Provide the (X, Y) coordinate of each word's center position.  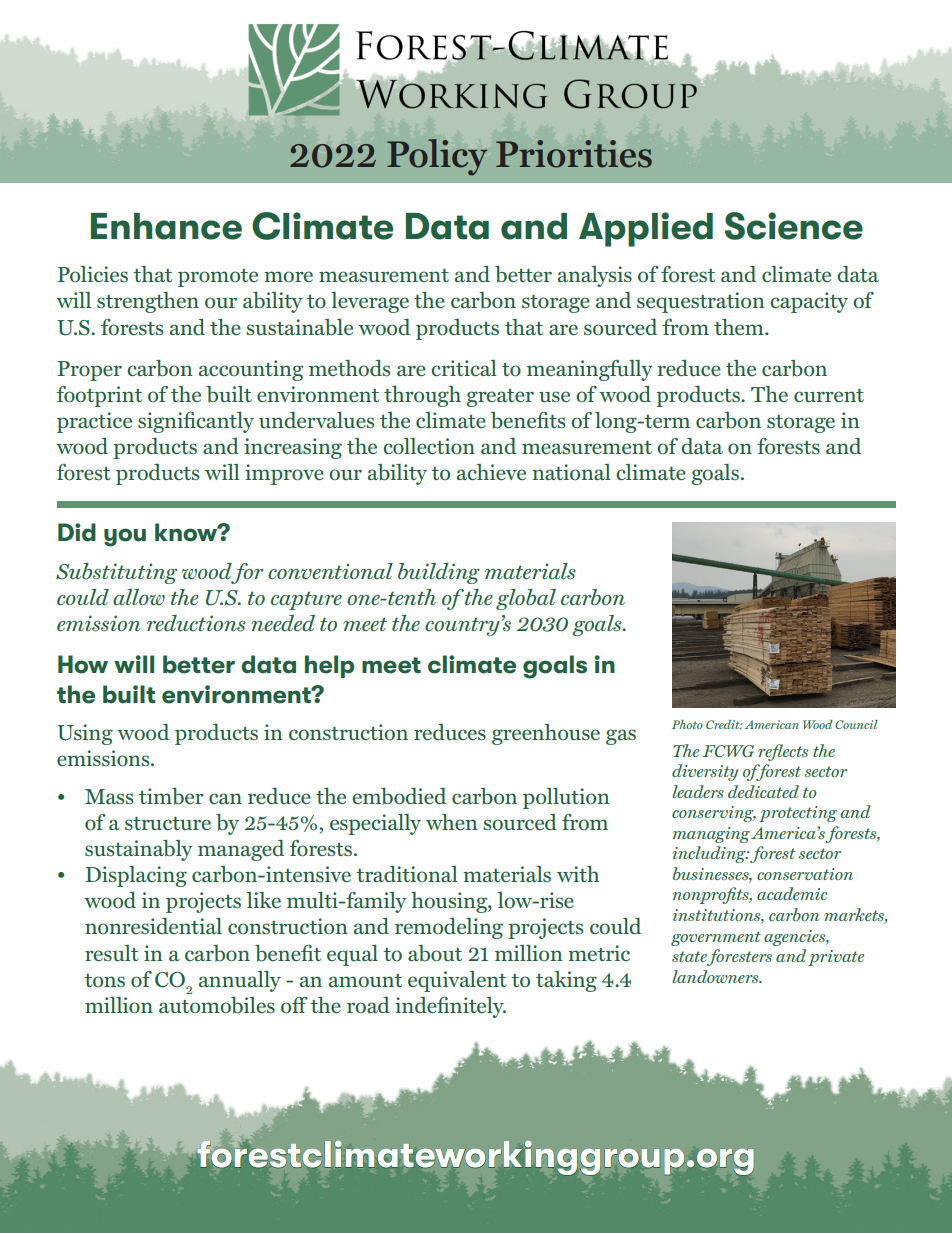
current (829, 396)
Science (794, 226)
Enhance (166, 226)
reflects (783, 752)
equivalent (457, 981)
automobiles (217, 1005)
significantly (196, 422)
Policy (437, 157)
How (83, 664)
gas (621, 737)
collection (429, 446)
